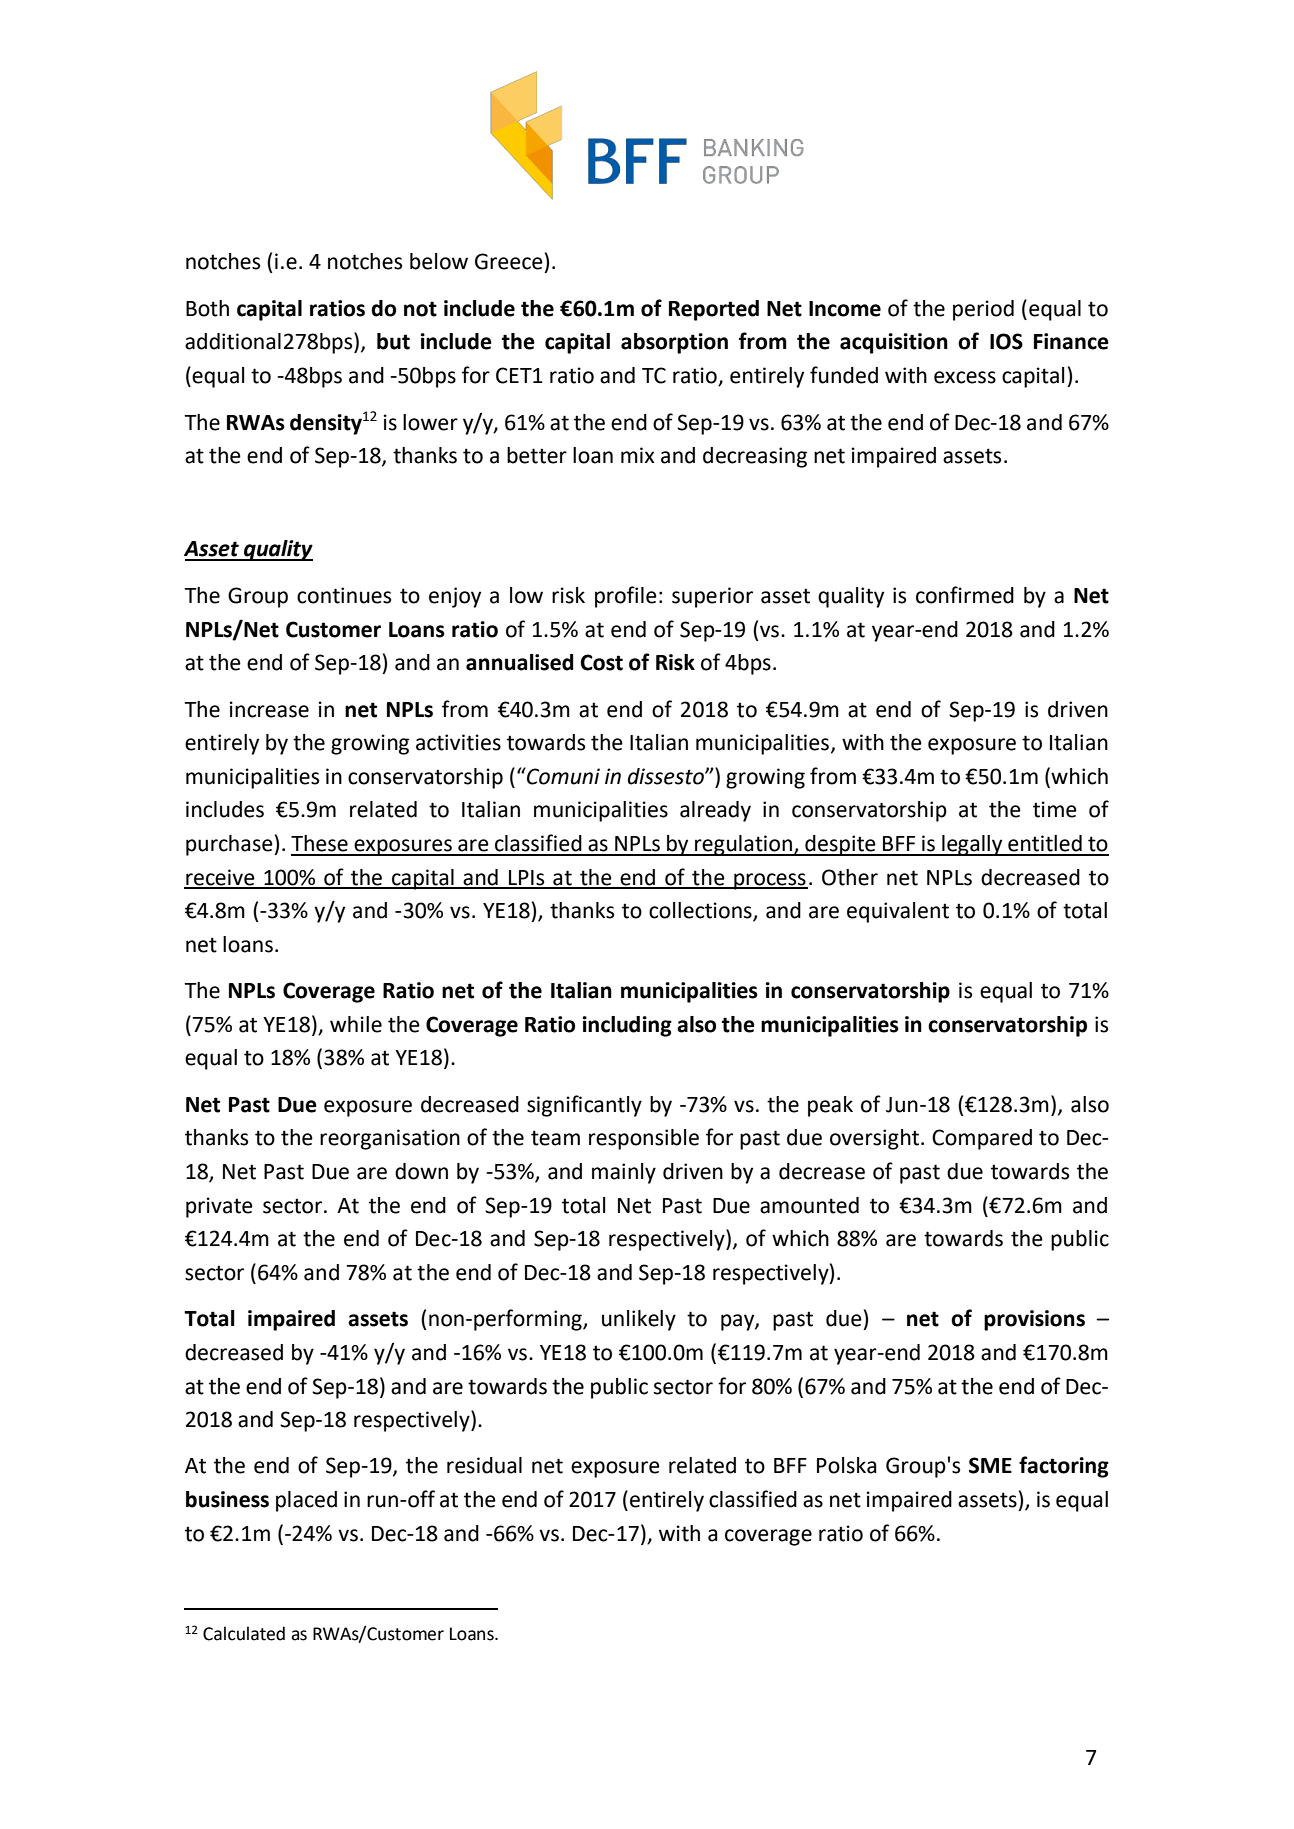  I want to click on Cost, so click(601, 662).
